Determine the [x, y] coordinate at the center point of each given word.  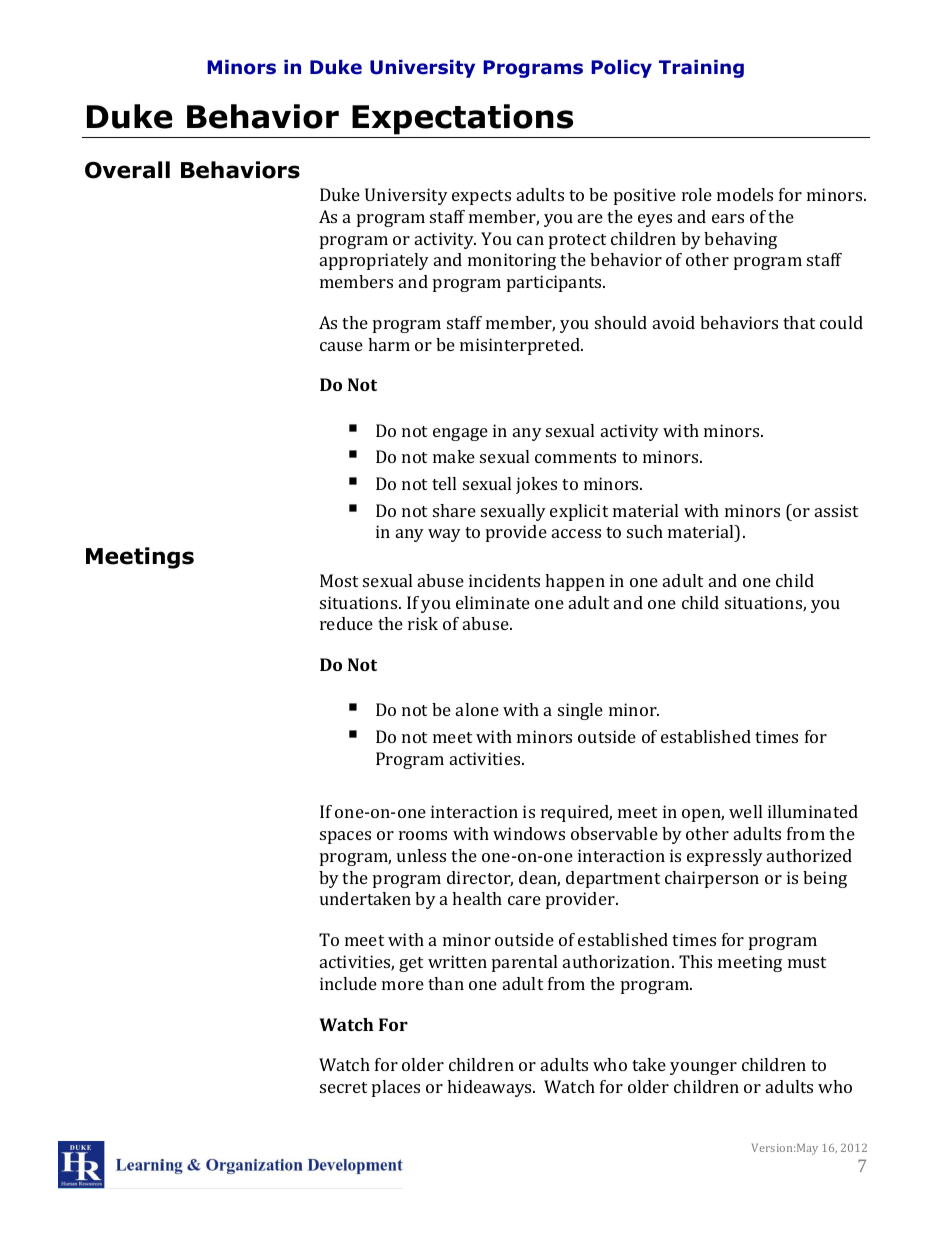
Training [701, 69]
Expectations [463, 121]
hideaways [490, 1088]
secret [343, 1087]
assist [836, 510]
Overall [127, 170]
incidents [504, 580]
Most [339, 580]
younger [703, 1068]
